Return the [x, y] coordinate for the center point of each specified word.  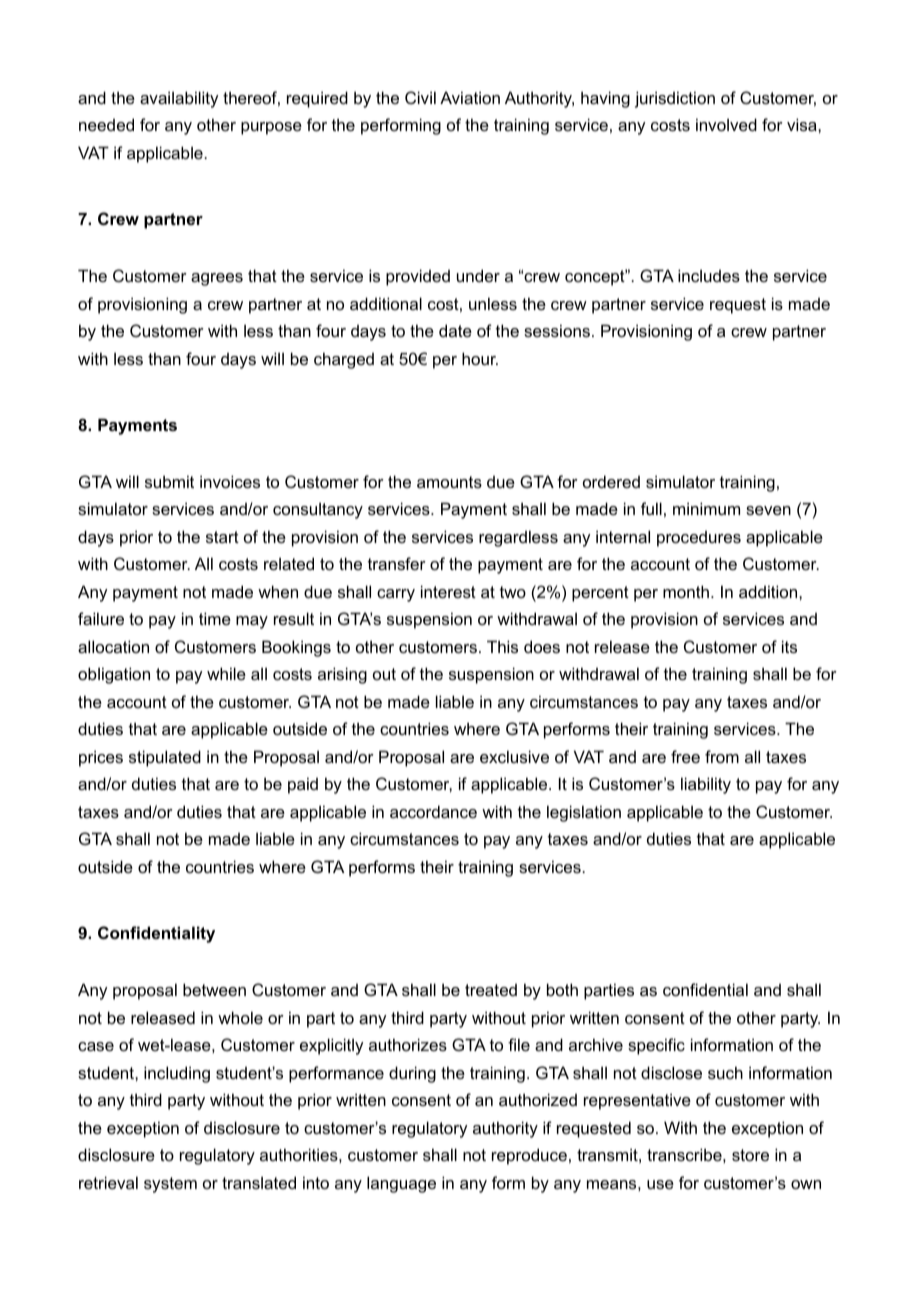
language [401, 1184]
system [170, 1185]
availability [179, 99]
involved [726, 124]
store [750, 1155]
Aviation [470, 97]
